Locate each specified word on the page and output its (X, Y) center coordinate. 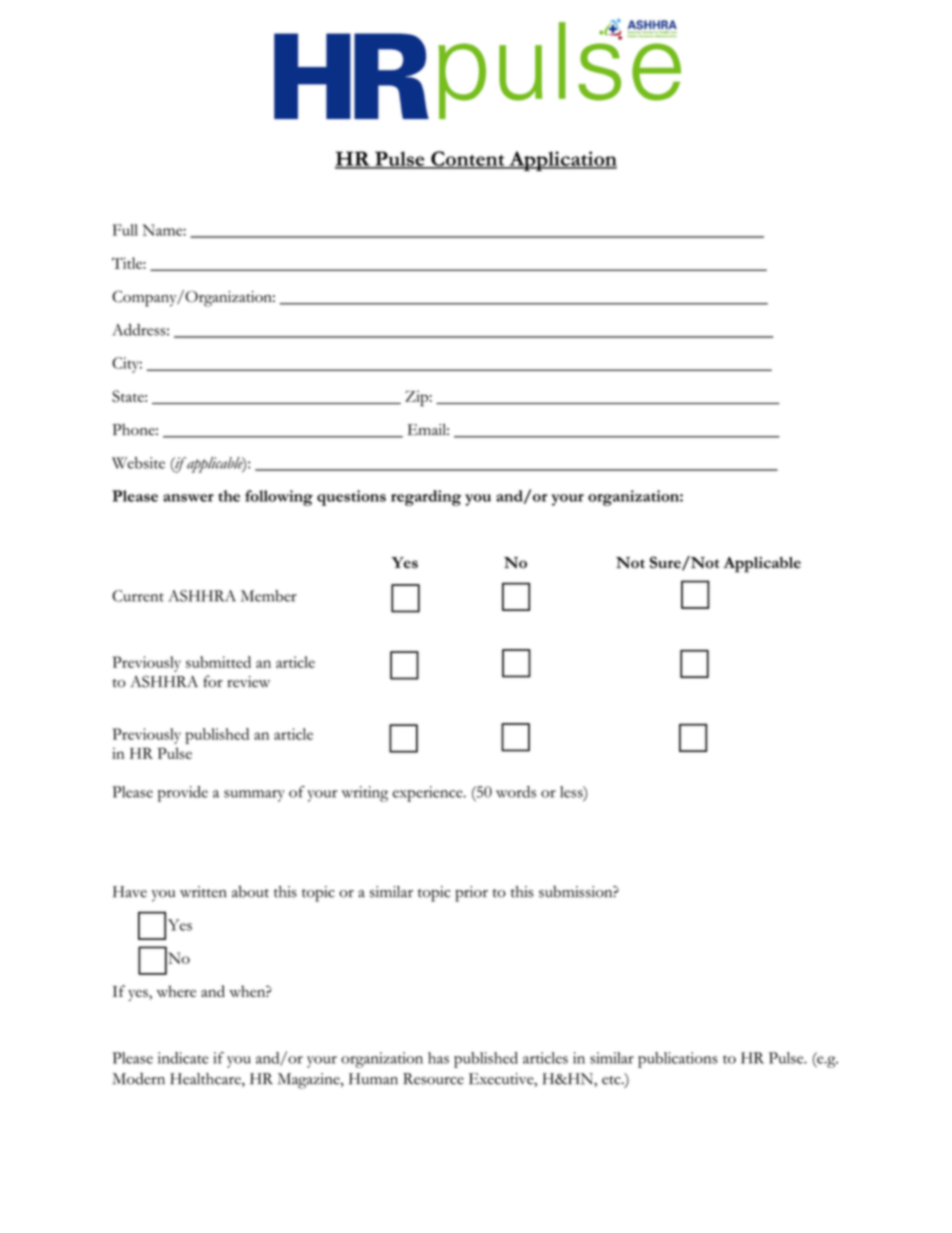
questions (351, 498)
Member (269, 596)
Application (562, 161)
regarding (426, 498)
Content (468, 159)
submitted (218, 662)
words (516, 792)
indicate (183, 1058)
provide (183, 794)
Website (138, 463)
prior (471, 894)
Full (125, 230)
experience (429, 794)
